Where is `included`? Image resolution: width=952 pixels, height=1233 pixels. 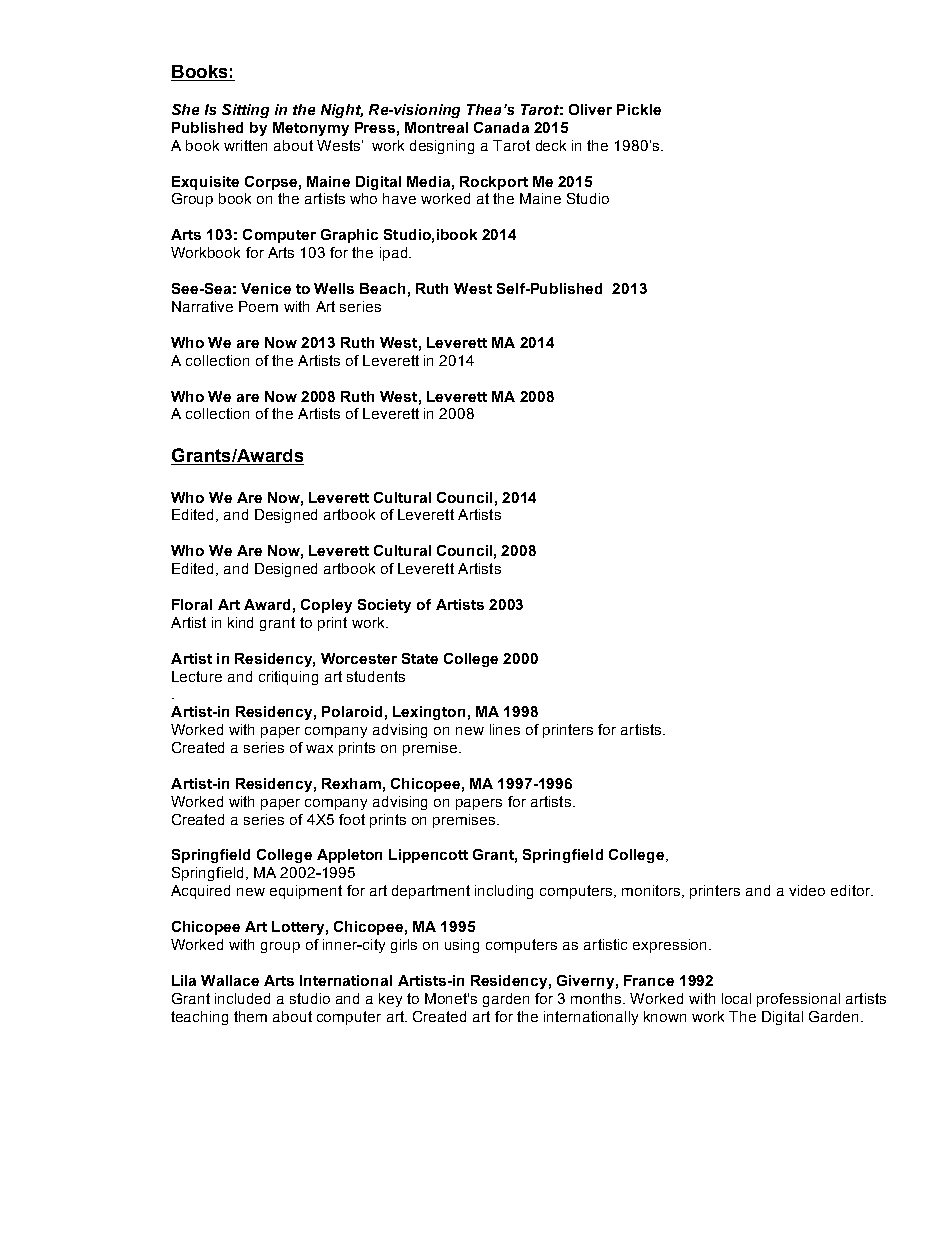
included is located at coordinates (242, 998).
